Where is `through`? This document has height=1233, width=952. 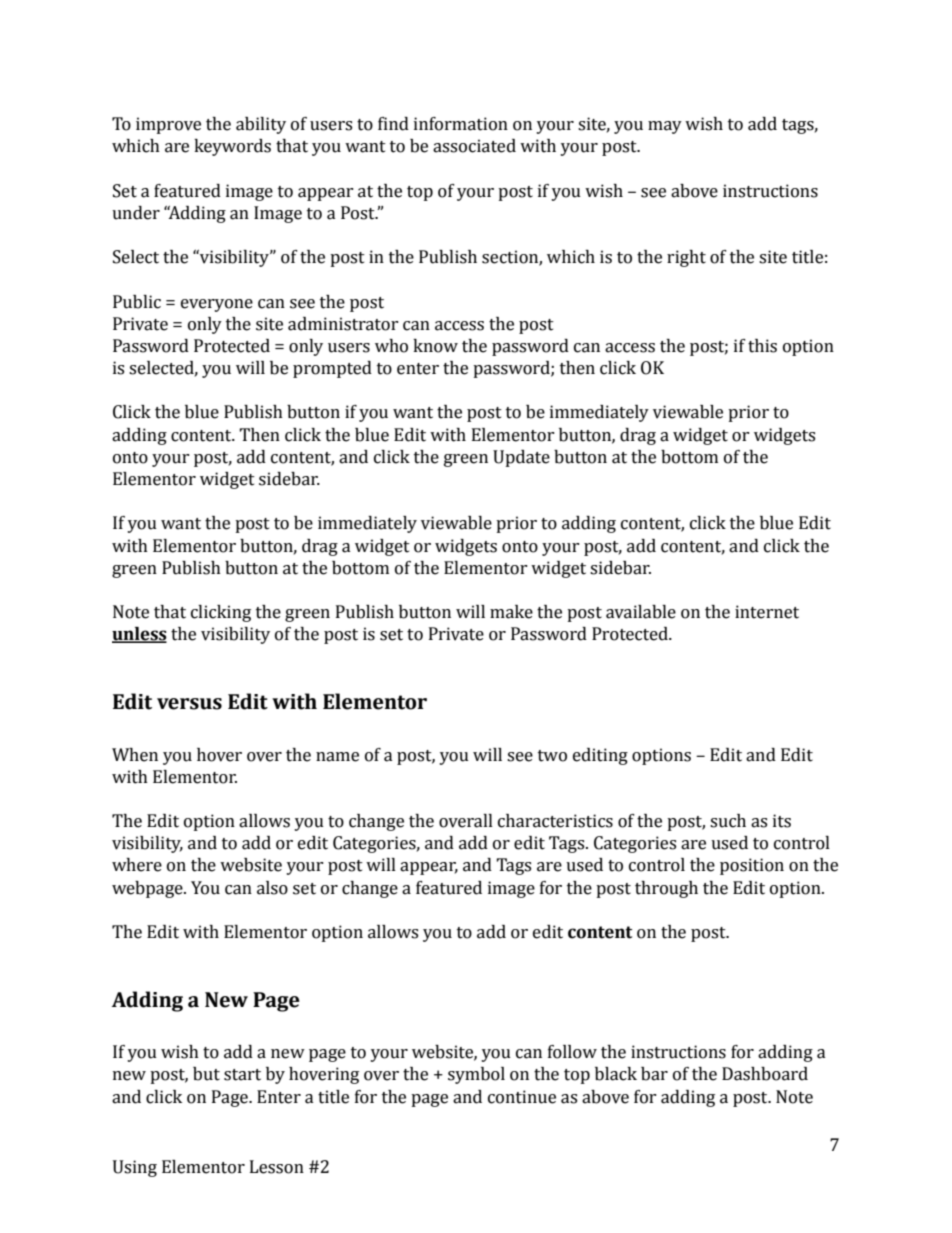 through is located at coordinates (666, 889).
